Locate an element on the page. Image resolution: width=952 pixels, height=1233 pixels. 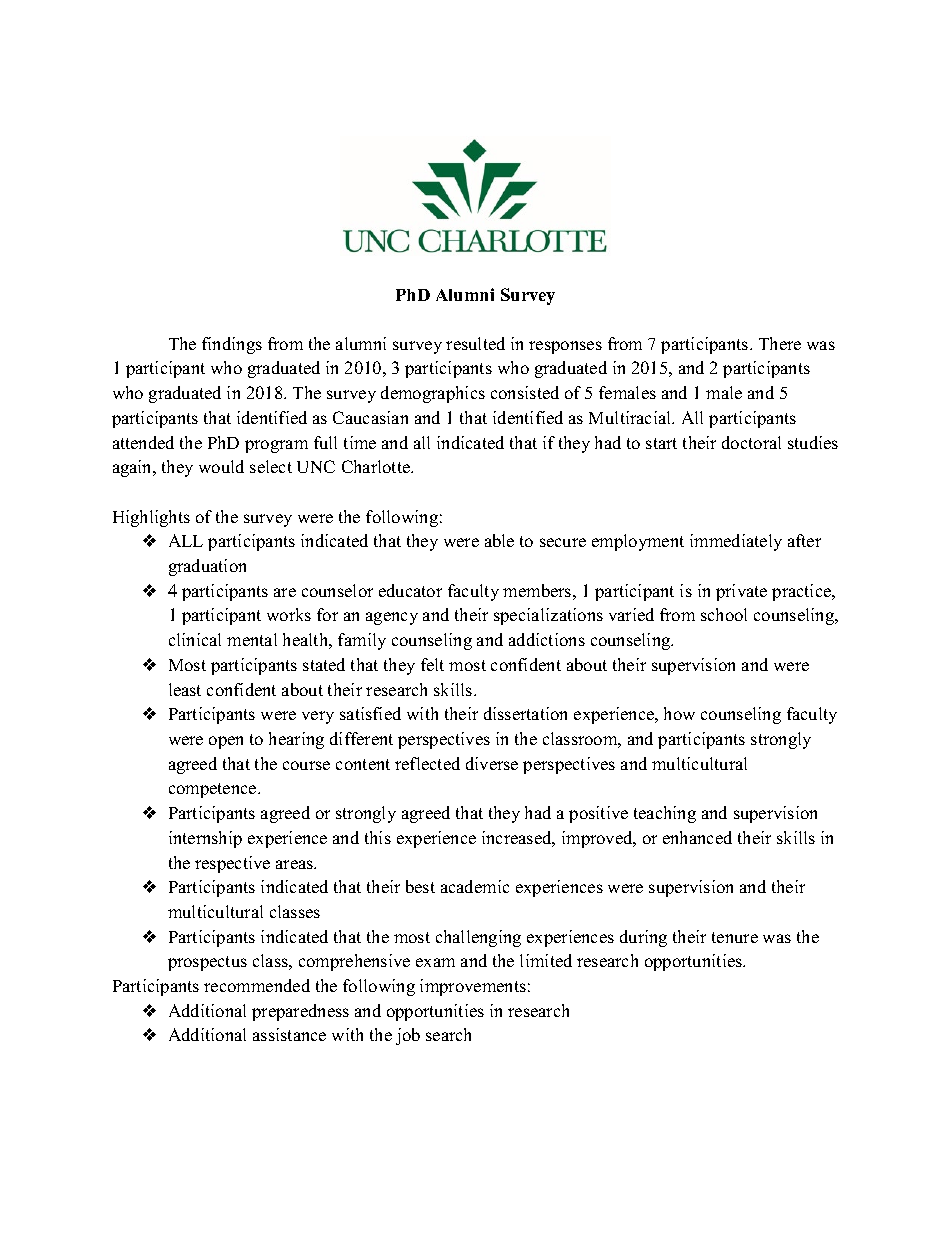
resulted is located at coordinates (475, 343).
